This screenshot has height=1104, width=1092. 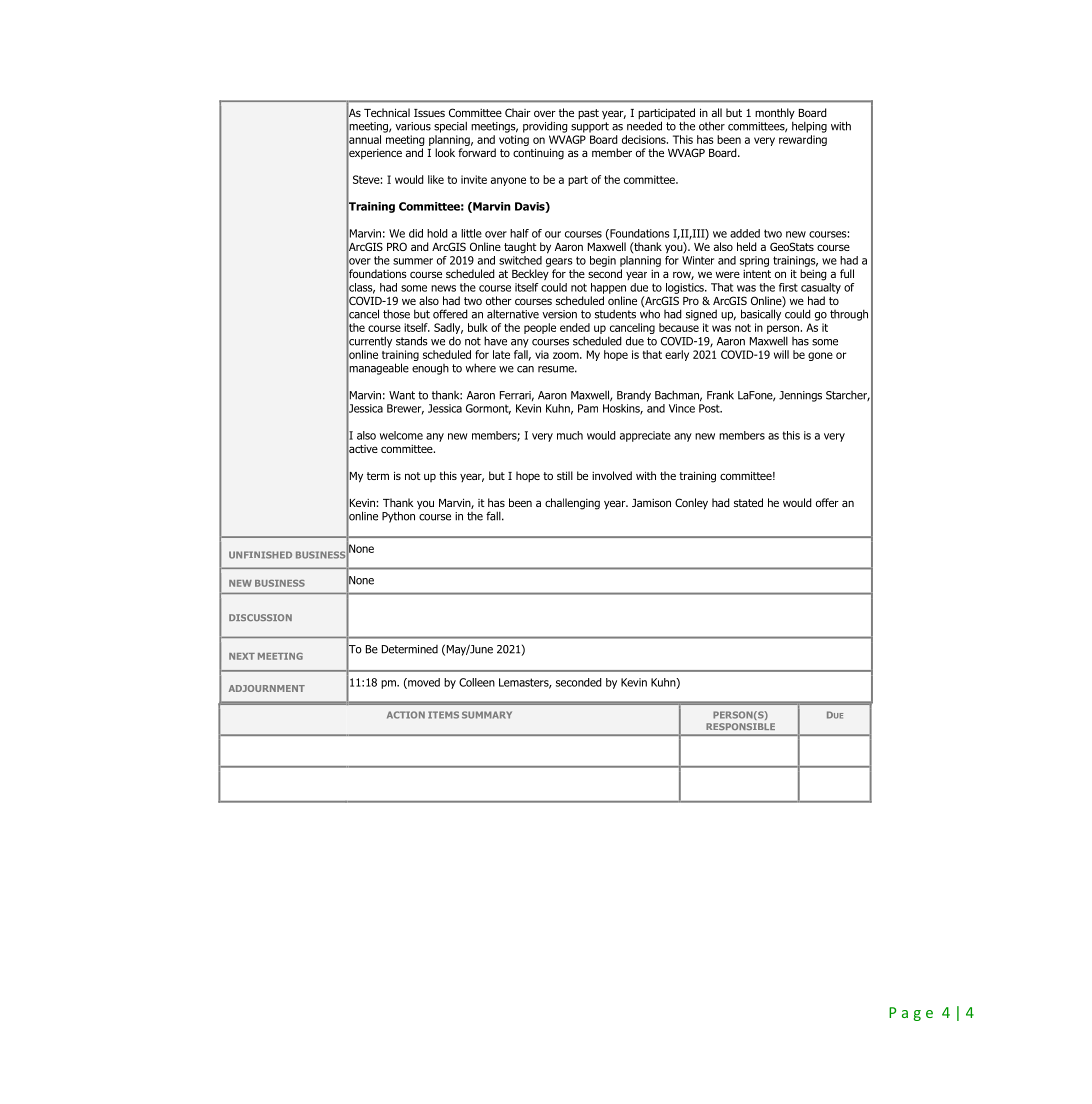 What do you see at coordinates (413, 261) in the screenshot?
I see `summer` at bounding box center [413, 261].
